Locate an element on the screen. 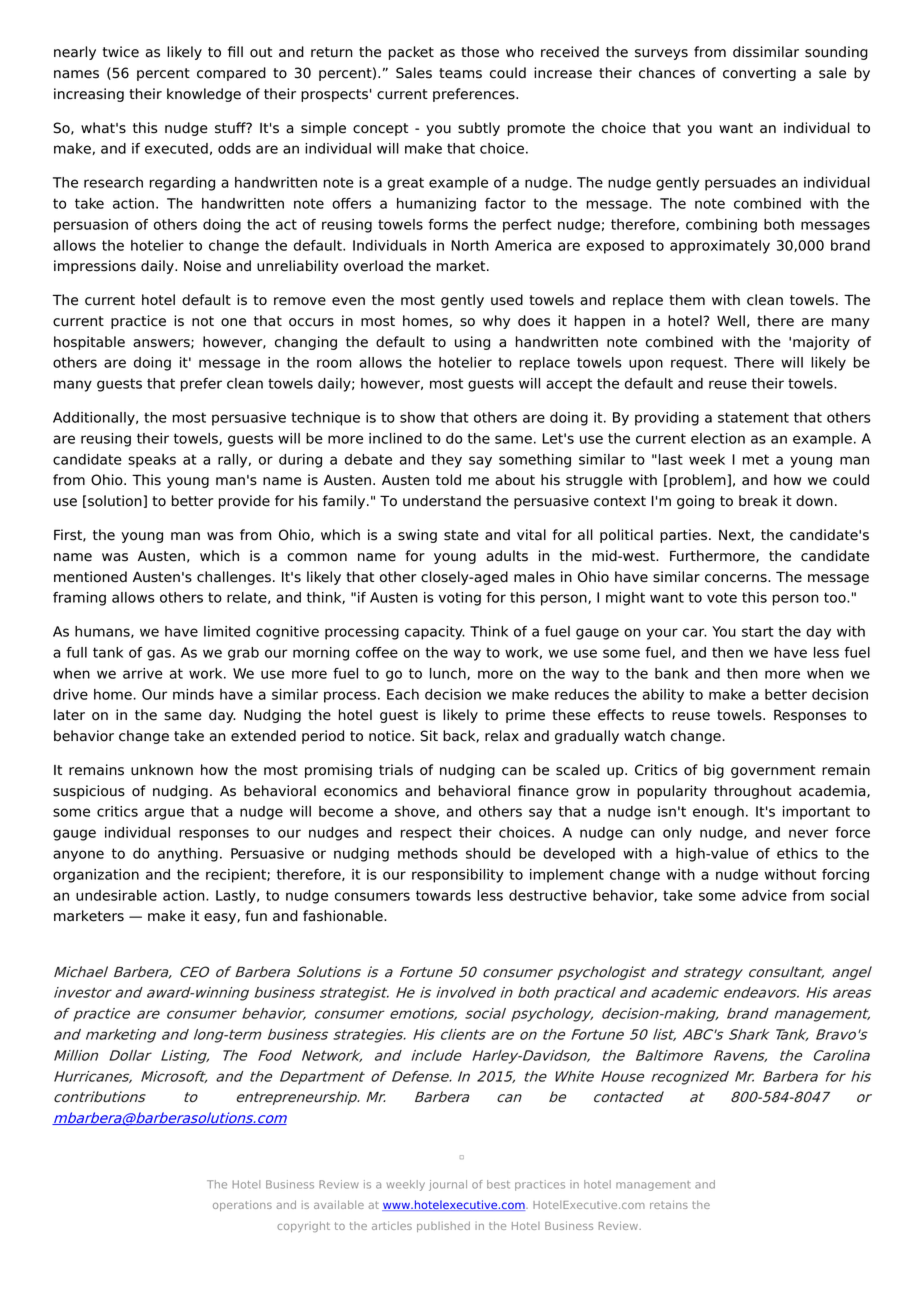 The height and width of the screenshot is (1308, 924). throughout is located at coordinates (753, 792).
